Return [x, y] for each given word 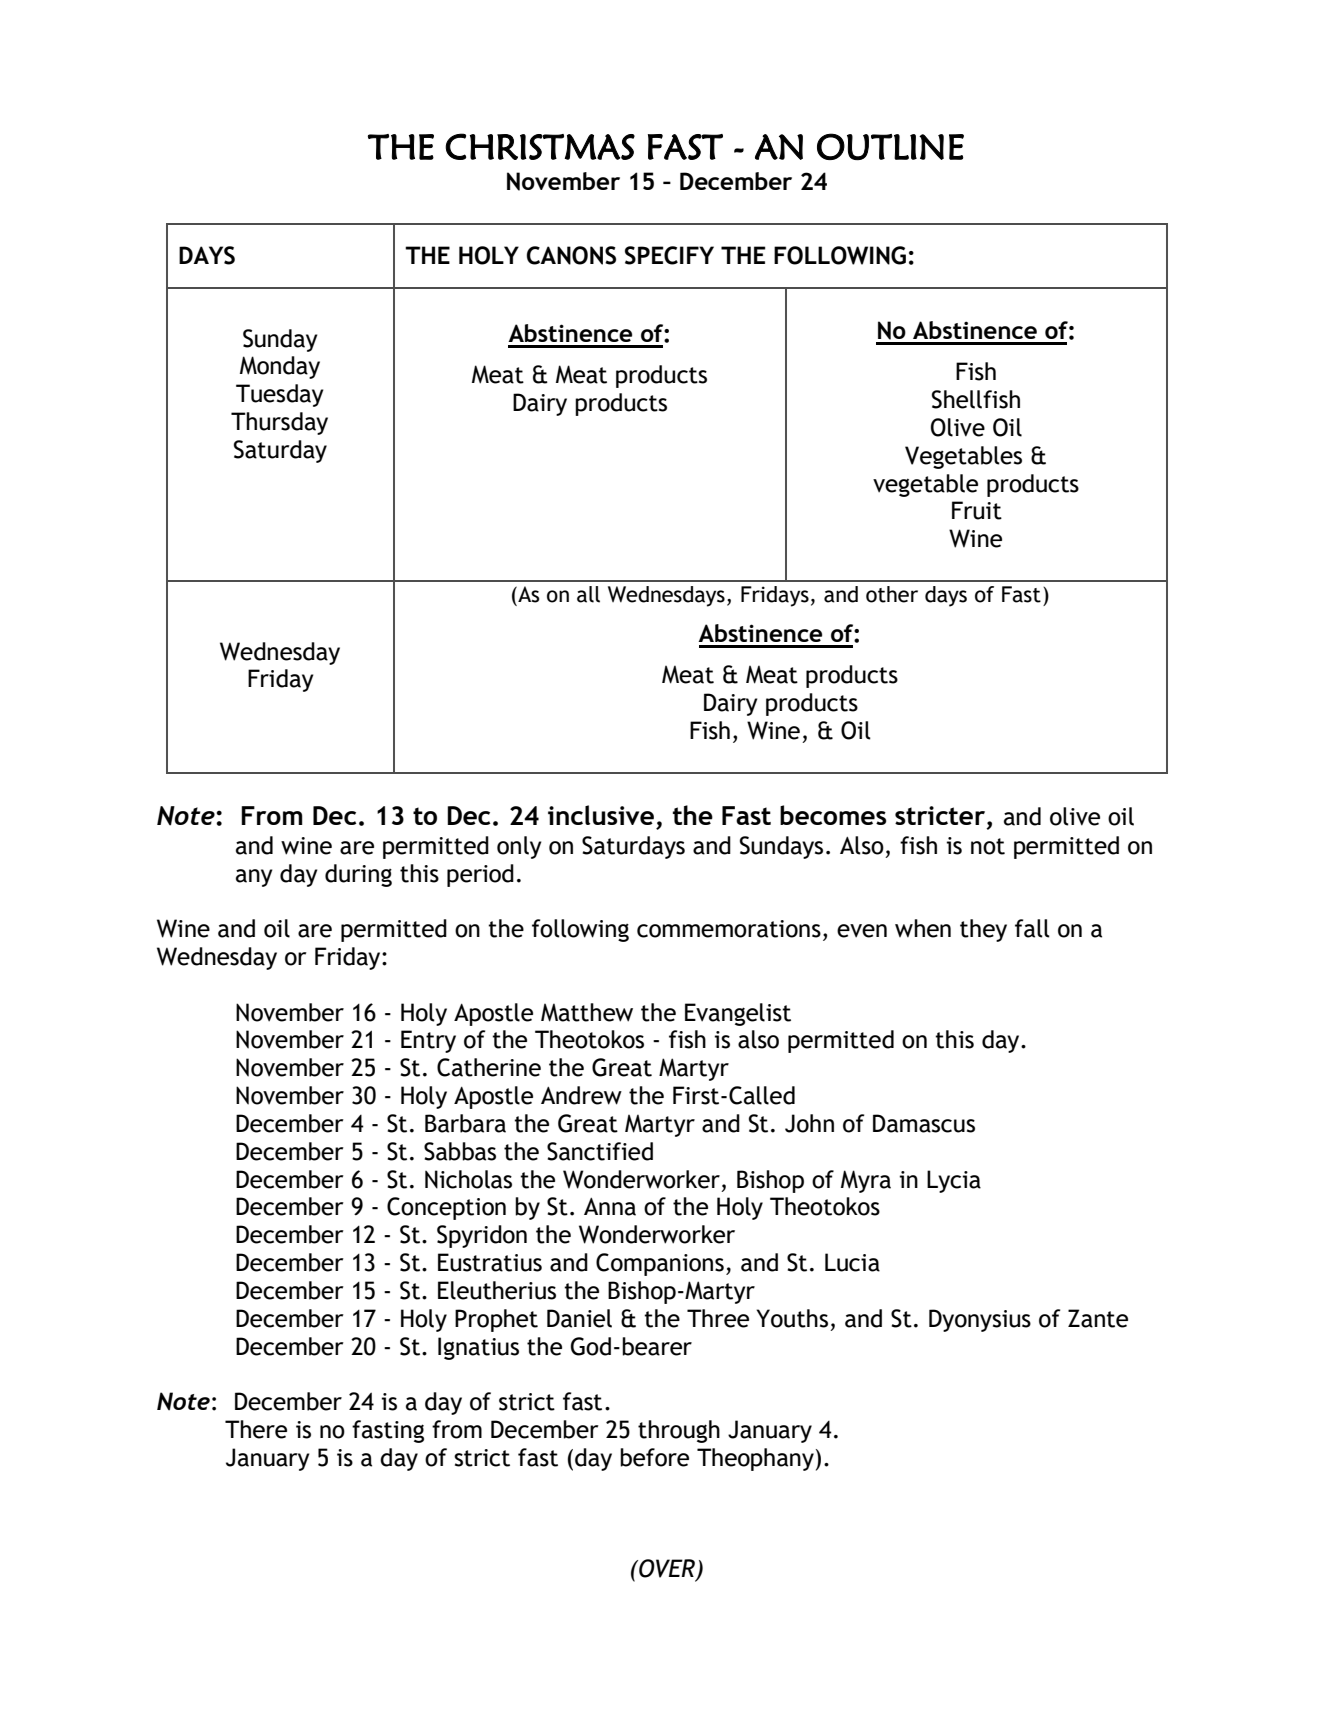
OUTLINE [890, 146]
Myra [866, 1181]
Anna [610, 1207]
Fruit [977, 510]
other [892, 594]
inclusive [601, 815]
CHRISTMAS [540, 146]
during [358, 875]
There [256, 1429]
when [923, 928]
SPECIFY [669, 255]
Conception [446, 1208]
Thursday [279, 423]
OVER [667, 1569]
